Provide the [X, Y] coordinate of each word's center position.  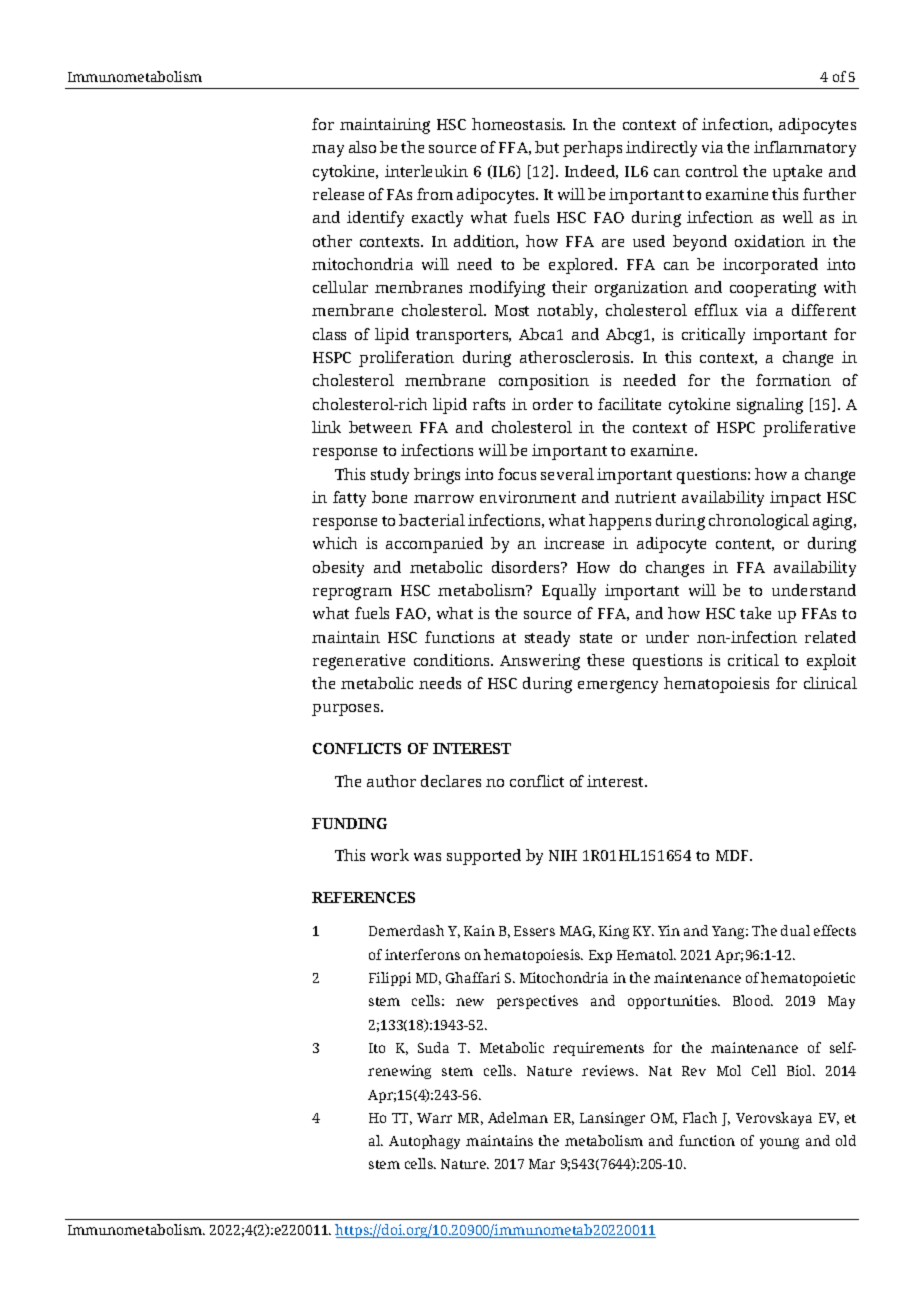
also [362, 147]
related [830, 637]
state [596, 638]
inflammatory [805, 149]
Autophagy [424, 1142]
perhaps [592, 149]
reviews [609, 1070]
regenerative [359, 662]
